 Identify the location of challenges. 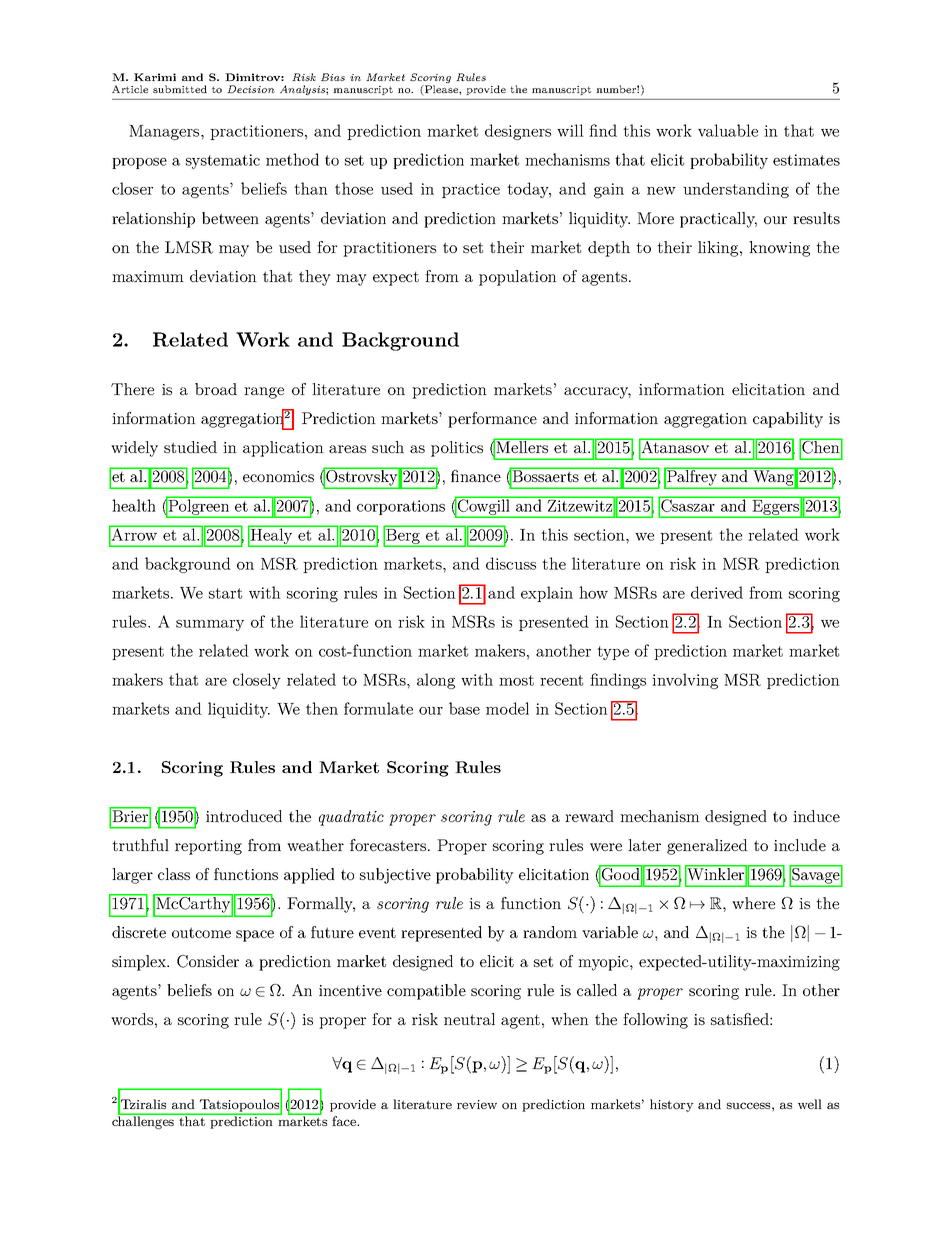
(144, 1121).
